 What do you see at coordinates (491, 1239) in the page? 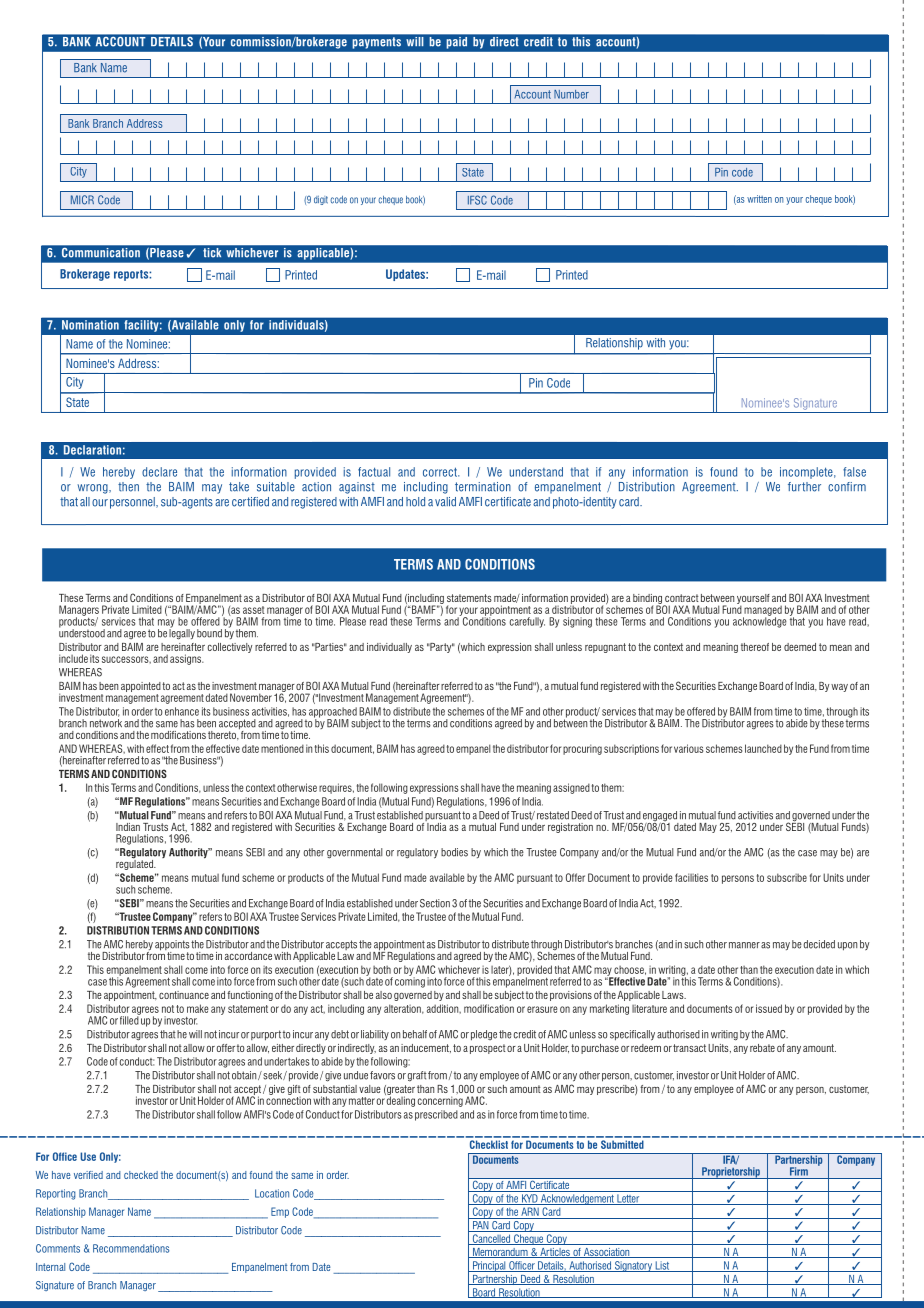
I see `Cancelled` at bounding box center [491, 1239].
